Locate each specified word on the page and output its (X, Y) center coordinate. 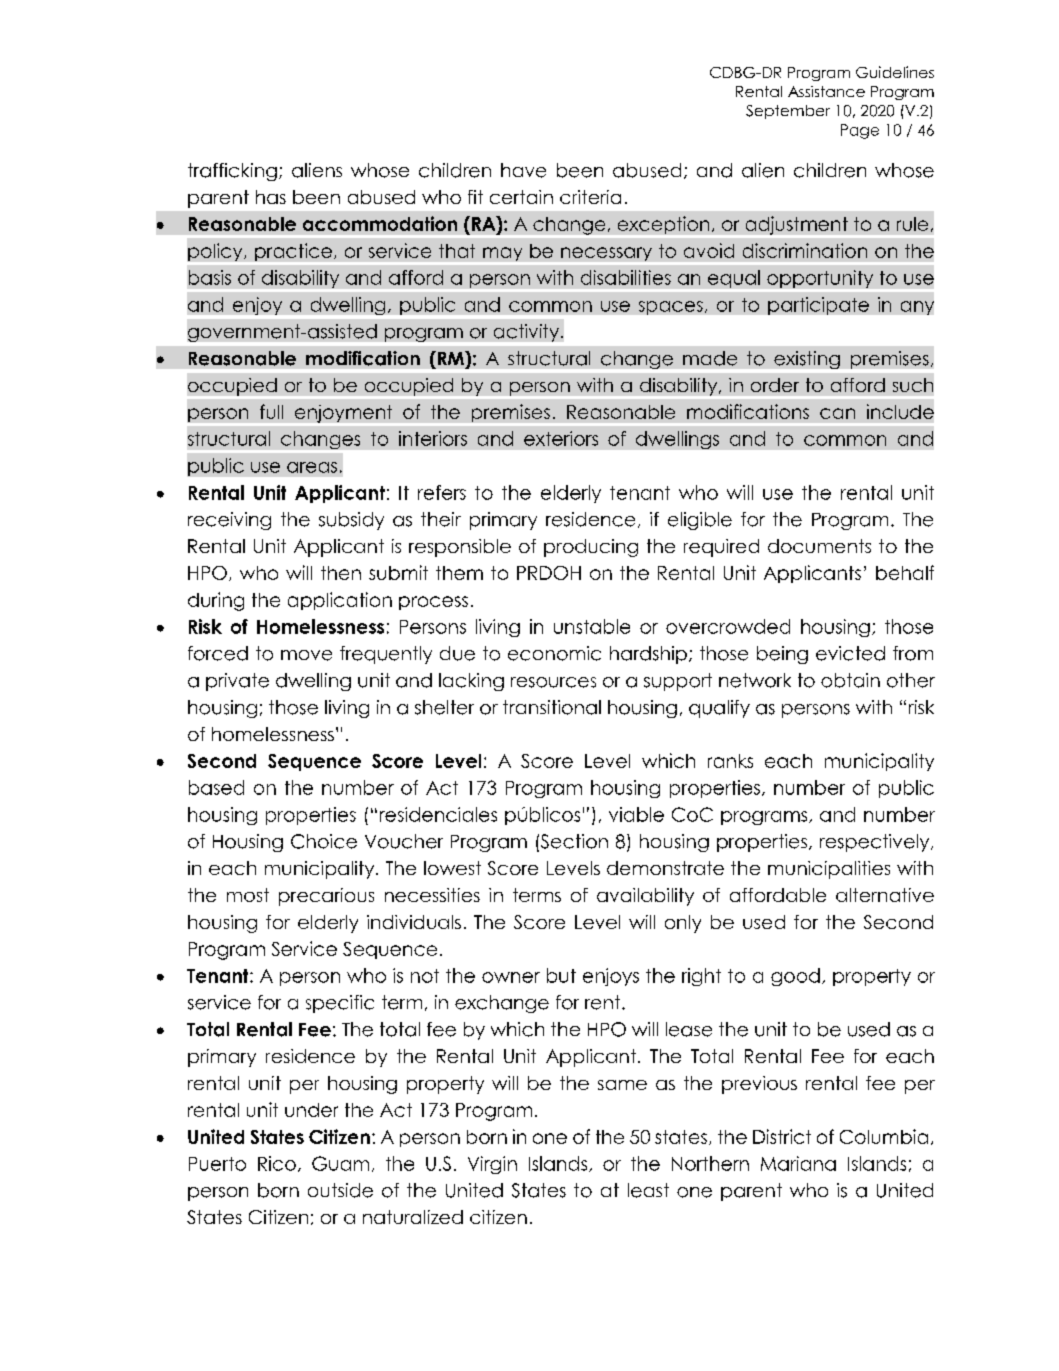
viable (636, 814)
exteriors (561, 438)
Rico (277, 1163)
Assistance (826, 91)
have (523, 170)
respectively (876, 843)
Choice (324, 841)
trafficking (232, 172)
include (900, 411)
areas (312, 467)
